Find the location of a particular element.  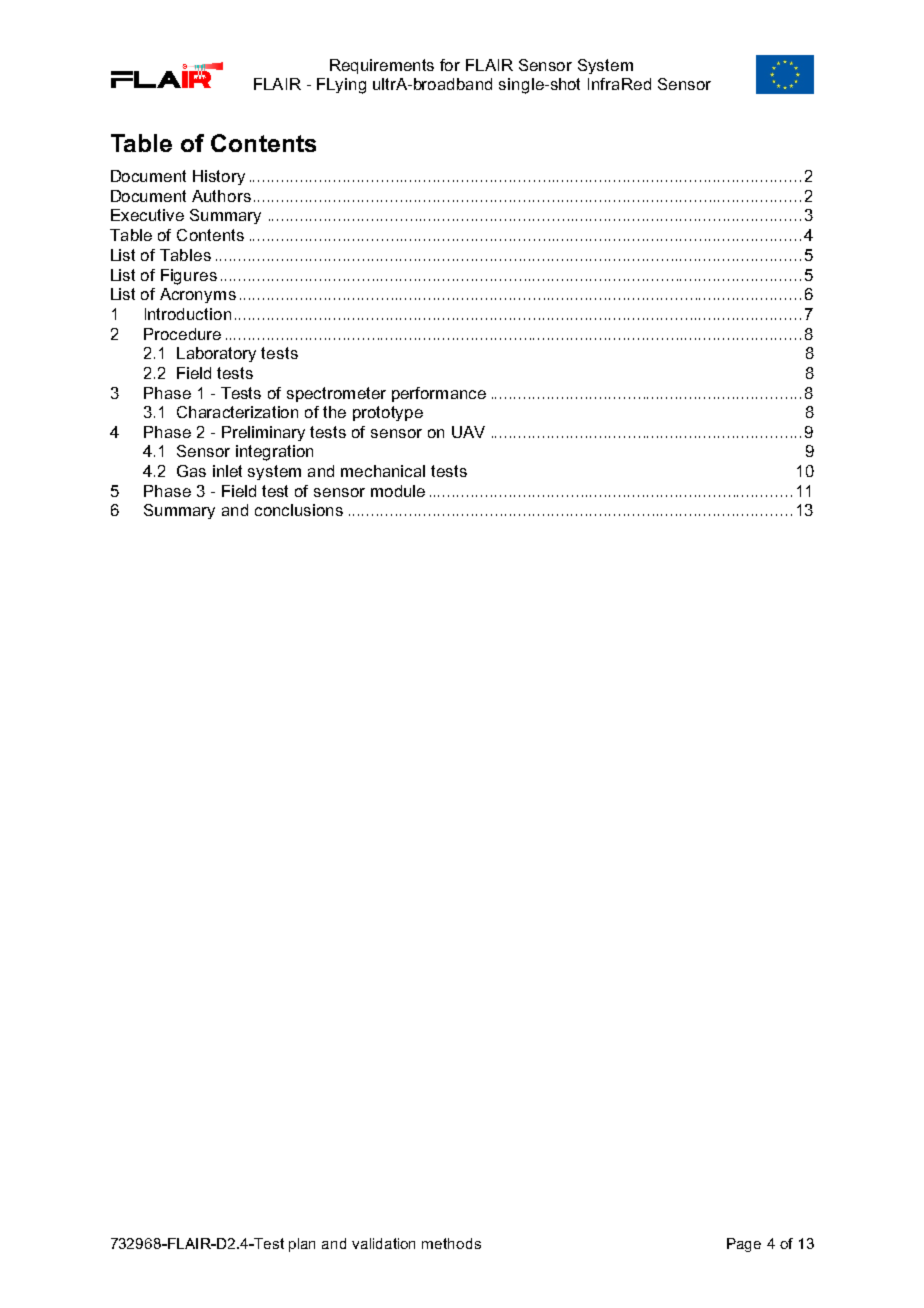

plan is located at coordinates (302, 1245).
